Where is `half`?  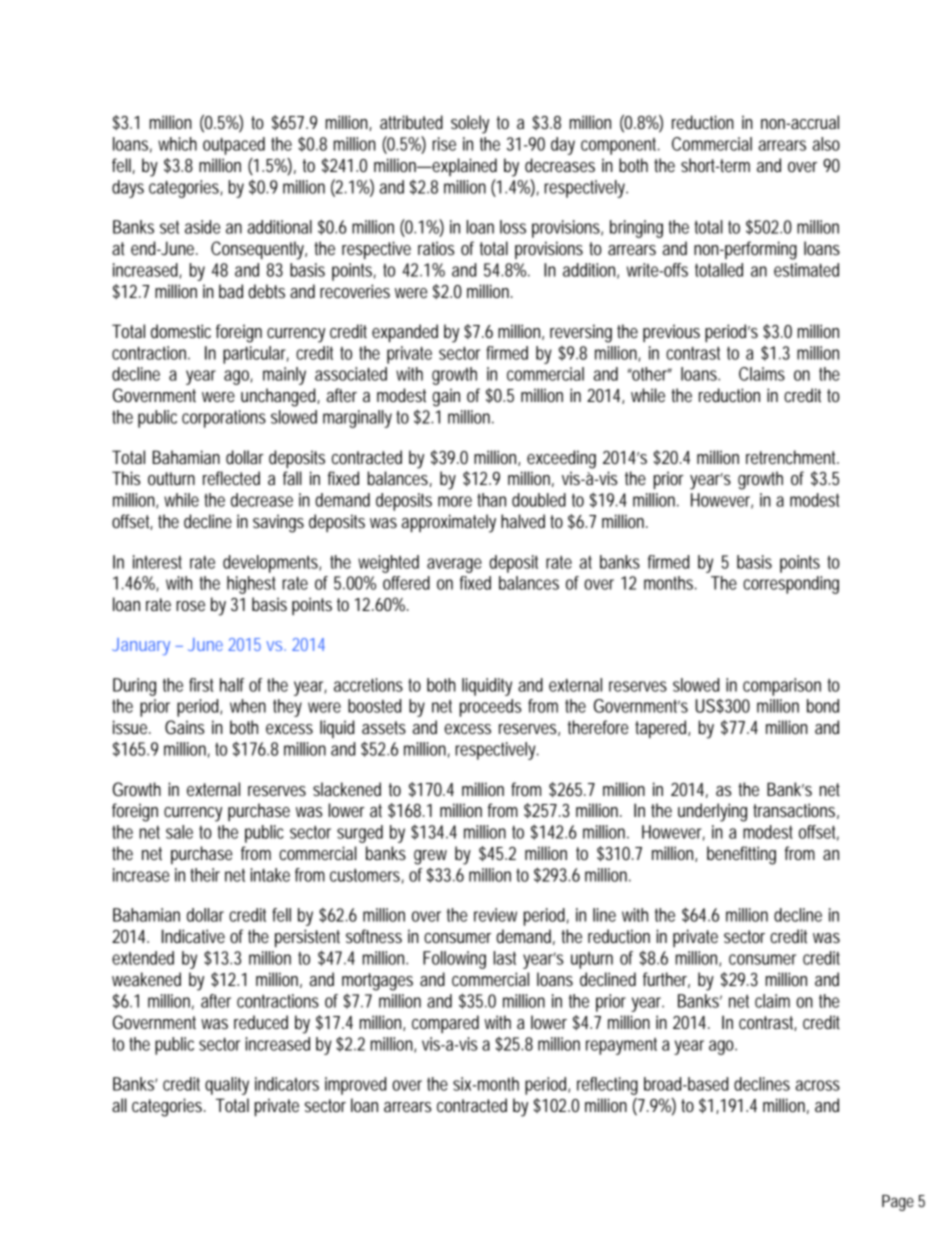 half is located at coordinates (232, 685).
